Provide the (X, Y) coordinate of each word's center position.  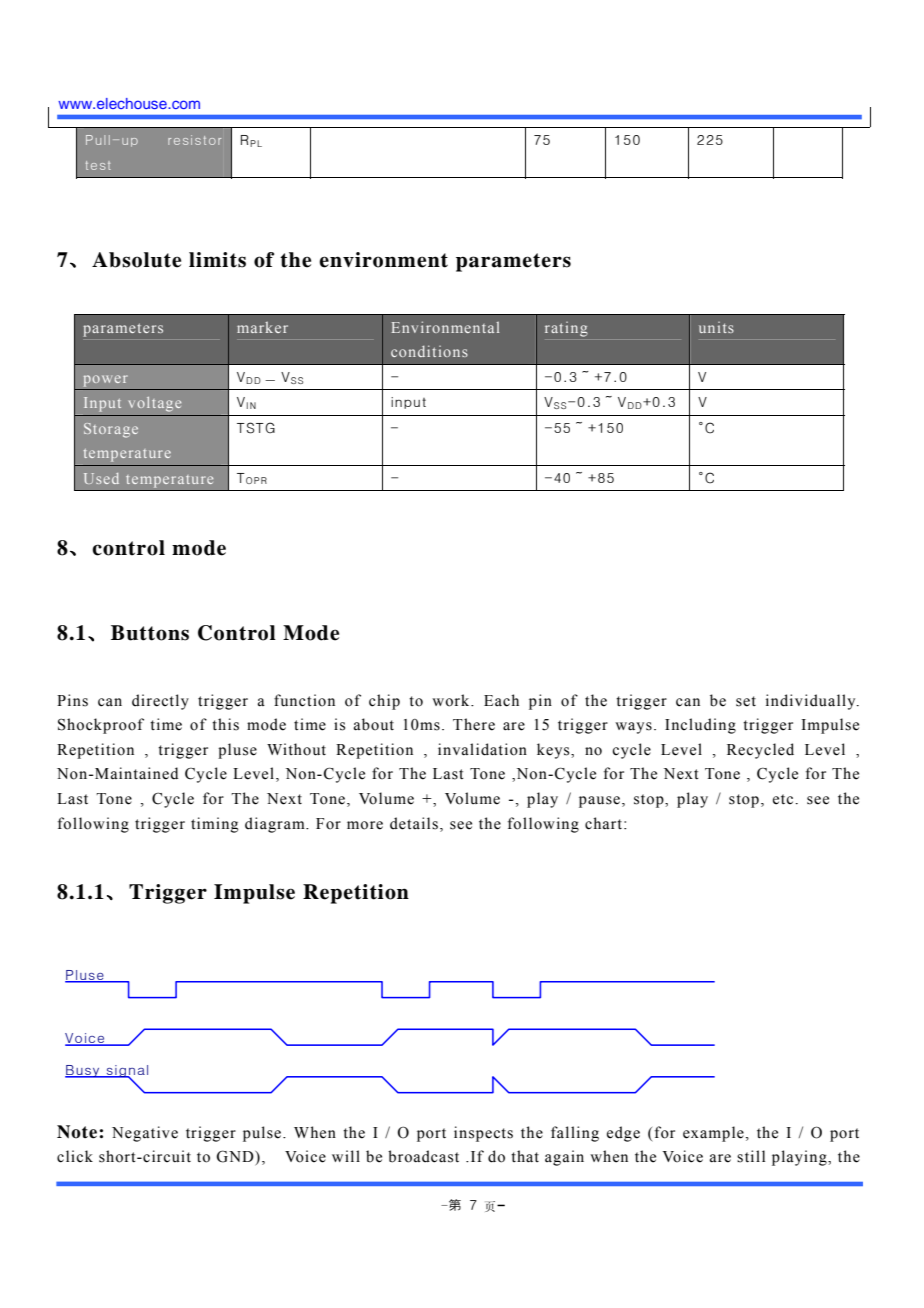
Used (101, 478)
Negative (145, 1134)
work (452, 700)
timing (215, 825)
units (716, 327)
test (98, 165)
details (414, 823)
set (746, 701)
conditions (429, 351)
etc (783, 799)
